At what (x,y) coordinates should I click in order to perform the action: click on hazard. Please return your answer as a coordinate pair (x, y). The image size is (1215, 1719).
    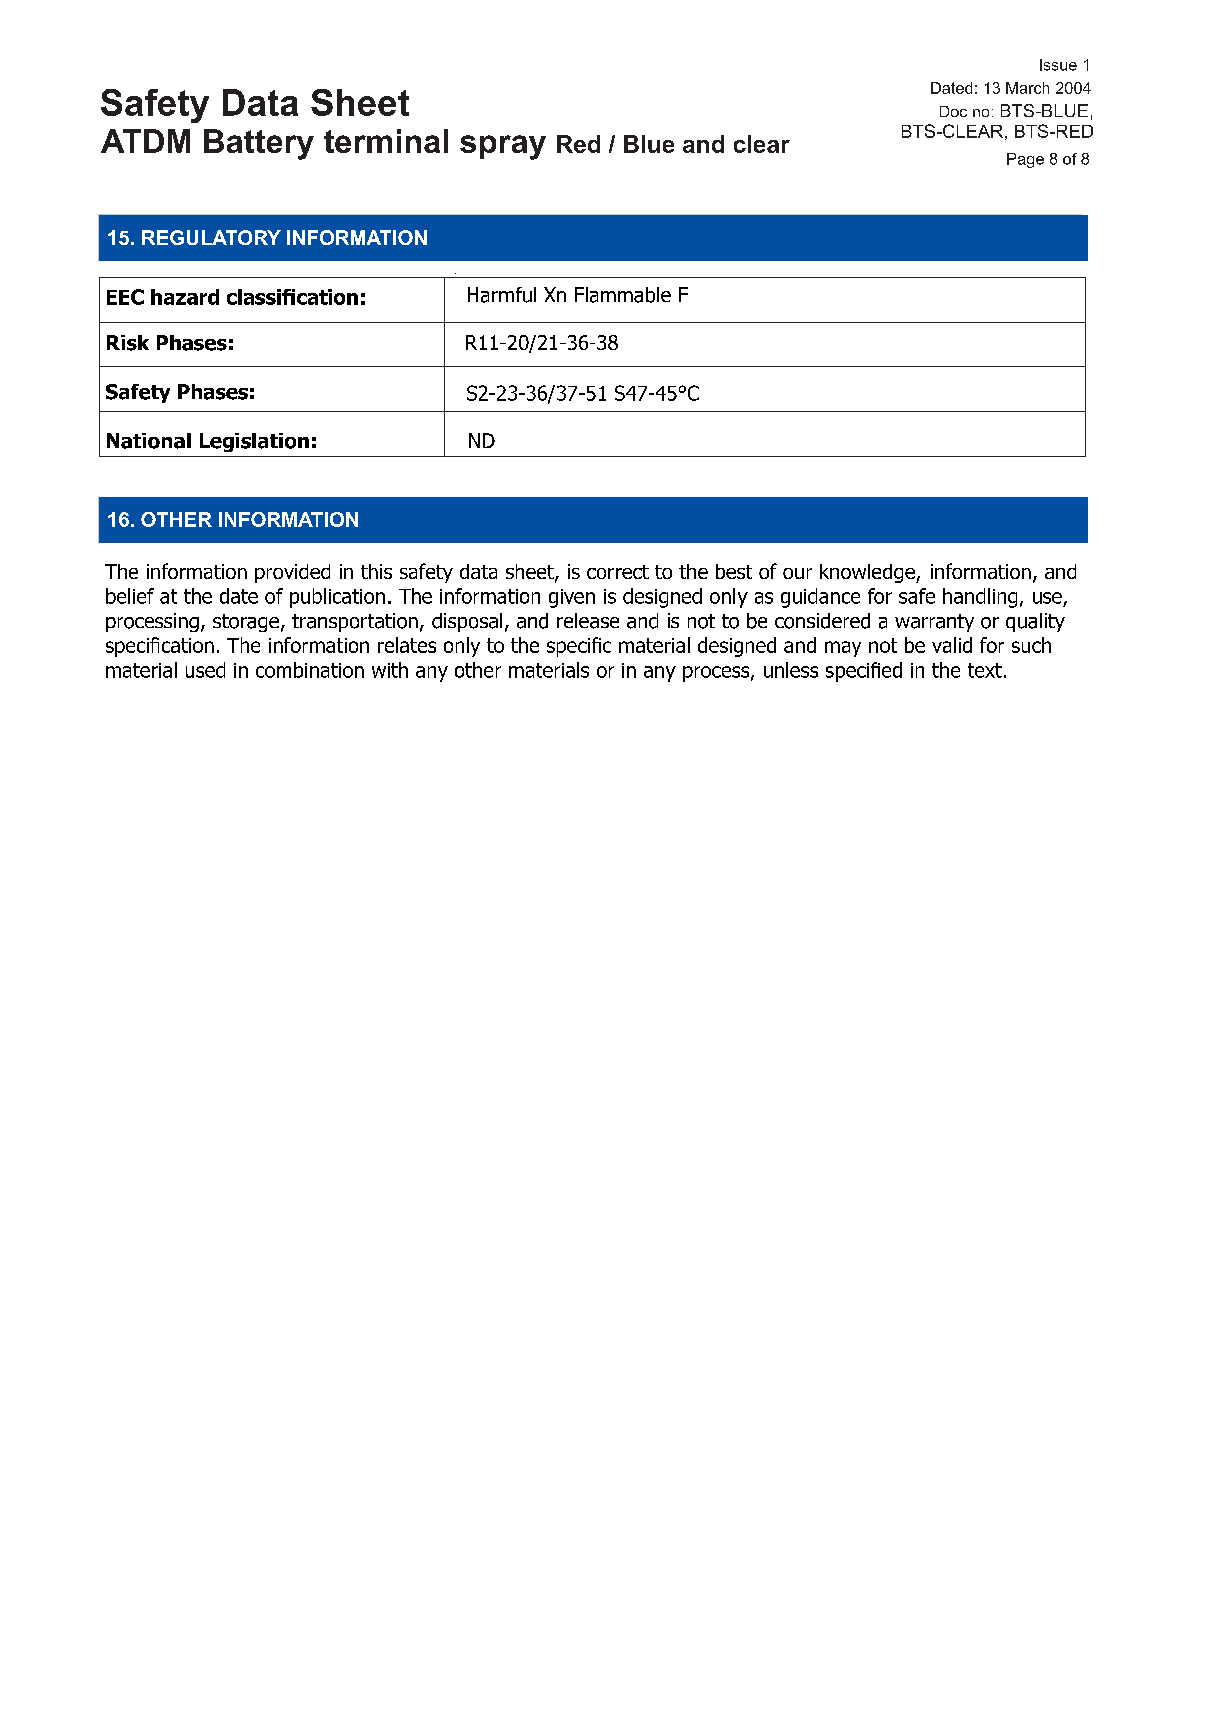
    Looking at the image, I should click on (185, 297).
